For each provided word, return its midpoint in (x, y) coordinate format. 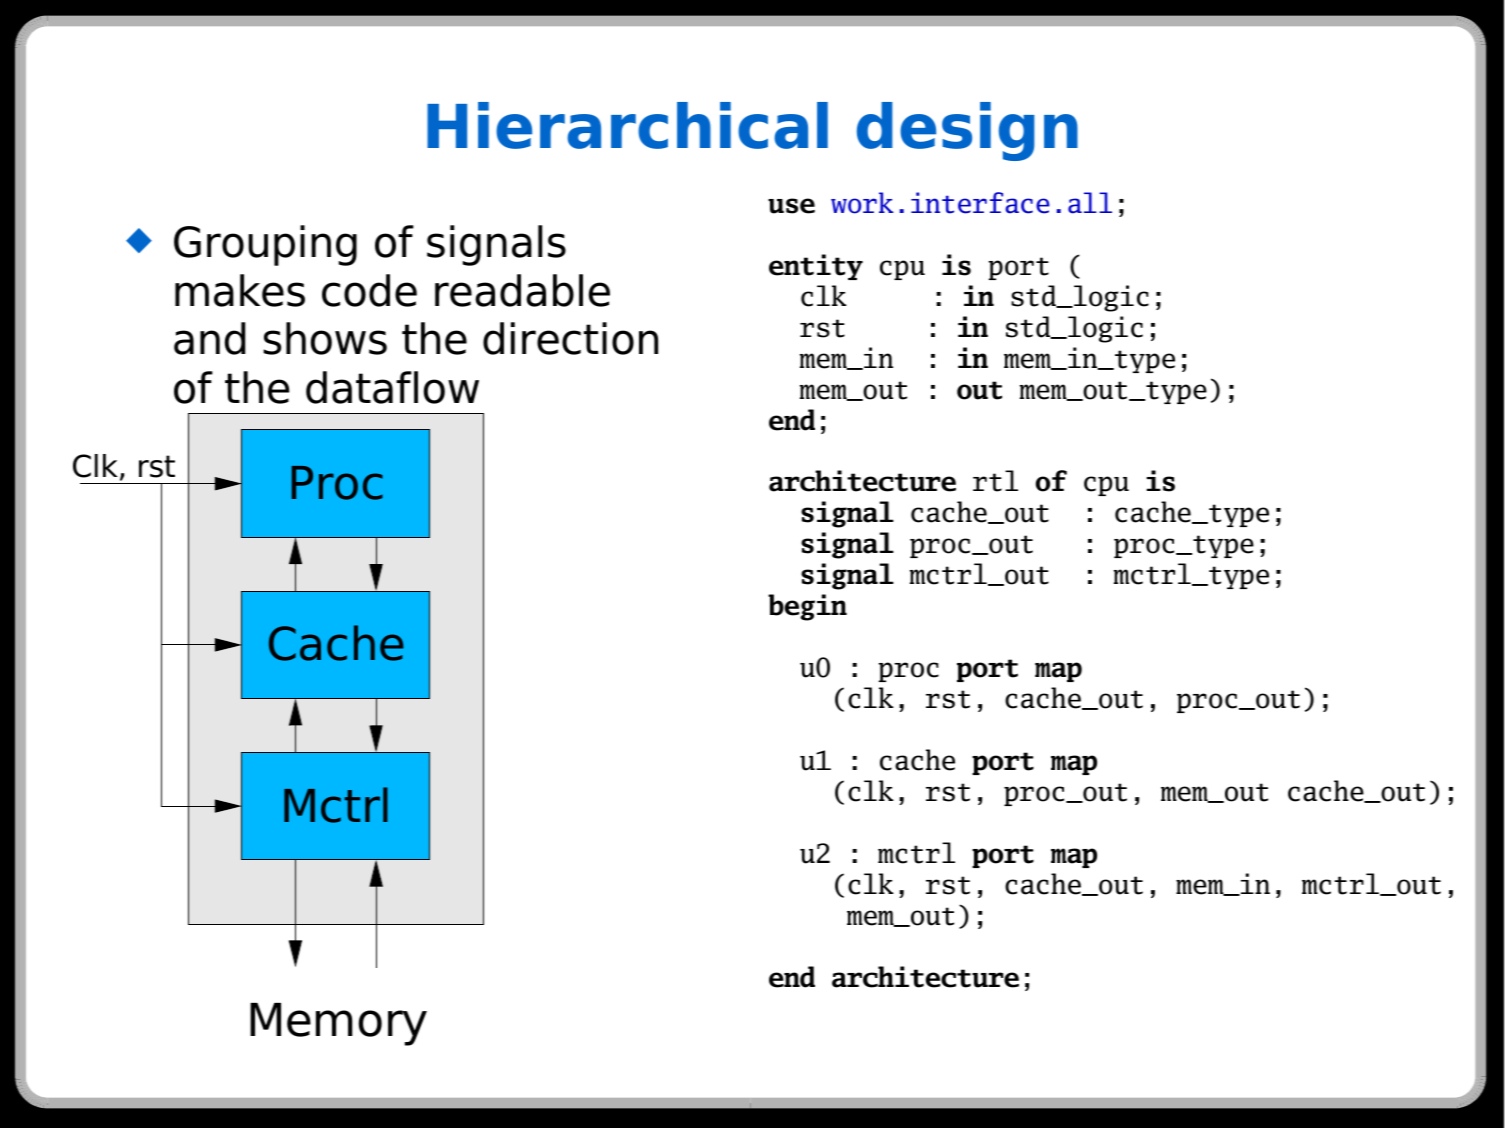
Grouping (265, 245)
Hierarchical (627, 125)
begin (807, 607)
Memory (338, 1024)
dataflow (392, 387)
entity (816, 267)
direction (570, 338)
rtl (995, 481)
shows (325, 338)
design (967, 131)
